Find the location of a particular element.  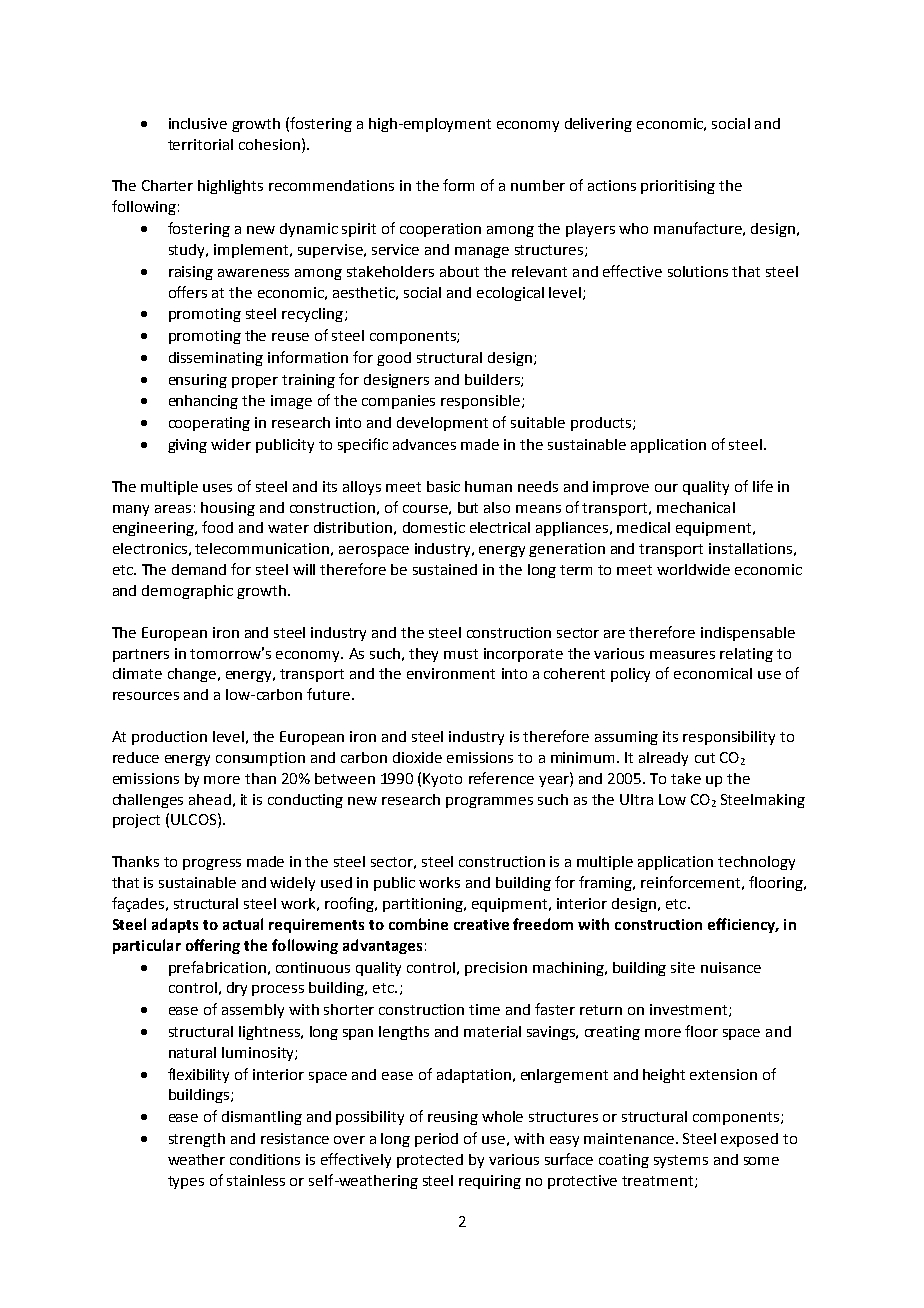

measures is located at coordinates (682, 655).
